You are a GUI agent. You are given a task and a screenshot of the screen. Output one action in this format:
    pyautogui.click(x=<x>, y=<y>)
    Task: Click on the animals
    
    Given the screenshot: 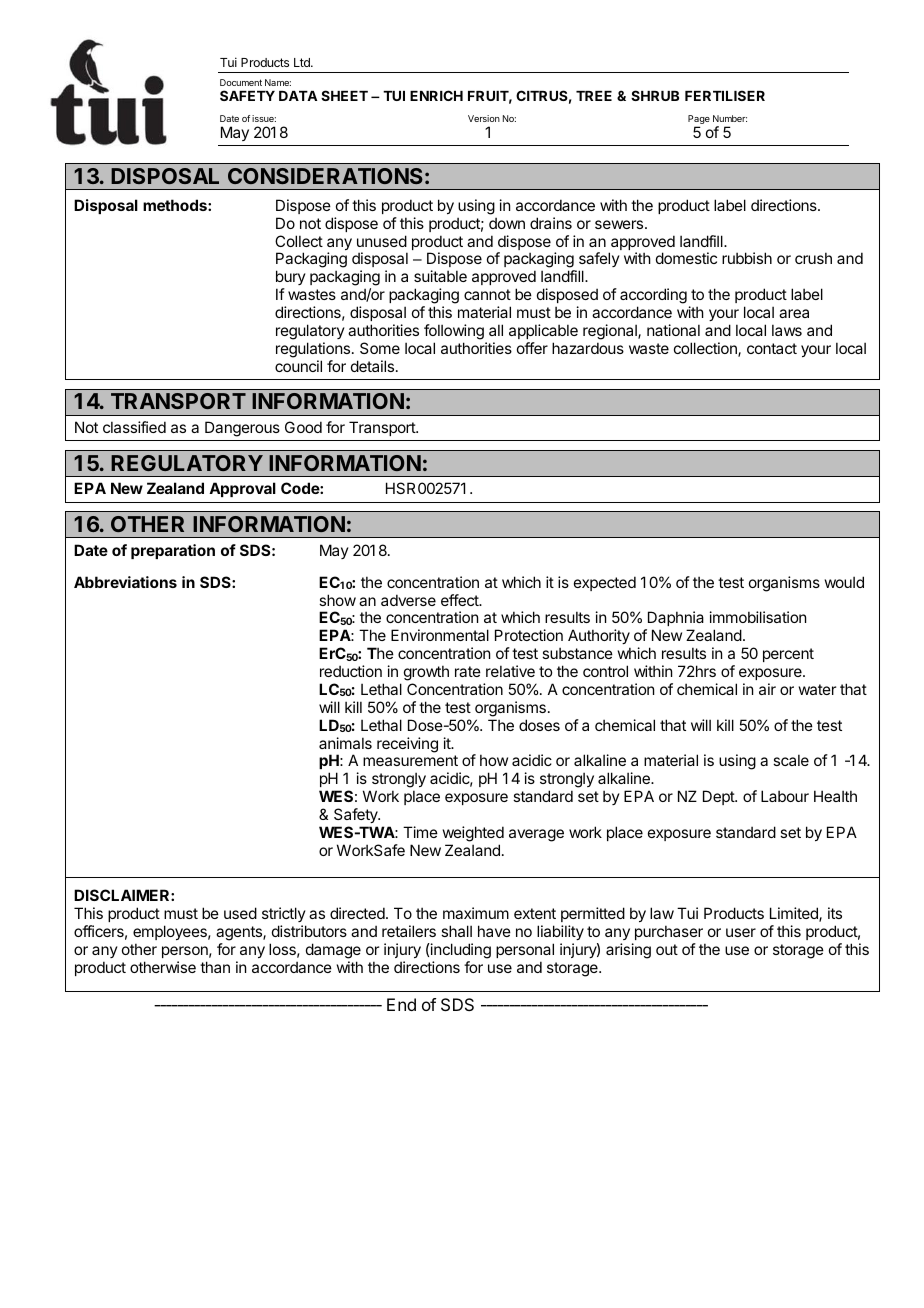 What is the action you would take?
    pyautogui.click(x=345, y=743)
